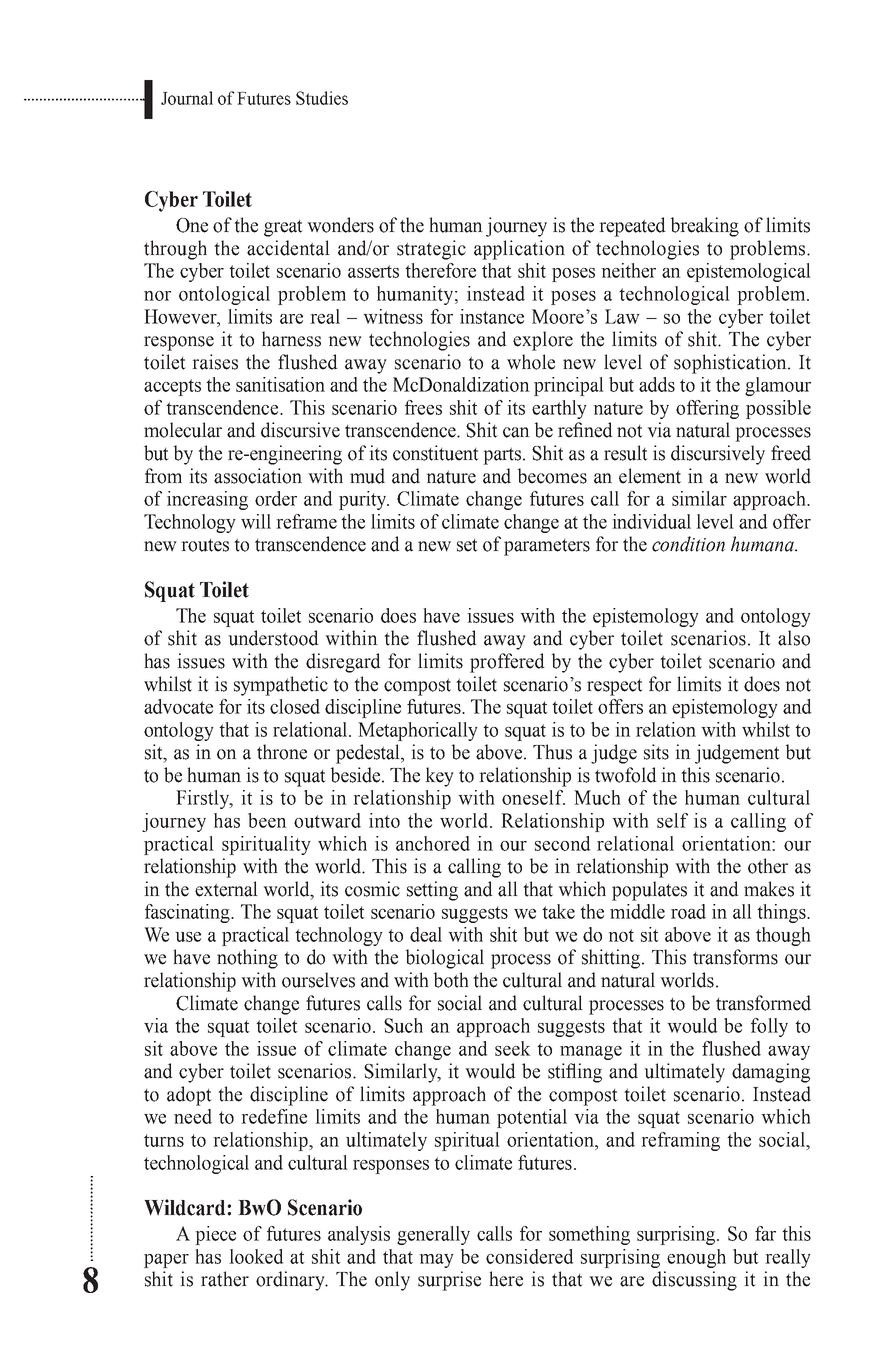 This screenshot has width=891, height=1372. I want to click on transforms, so click(735, 957).
